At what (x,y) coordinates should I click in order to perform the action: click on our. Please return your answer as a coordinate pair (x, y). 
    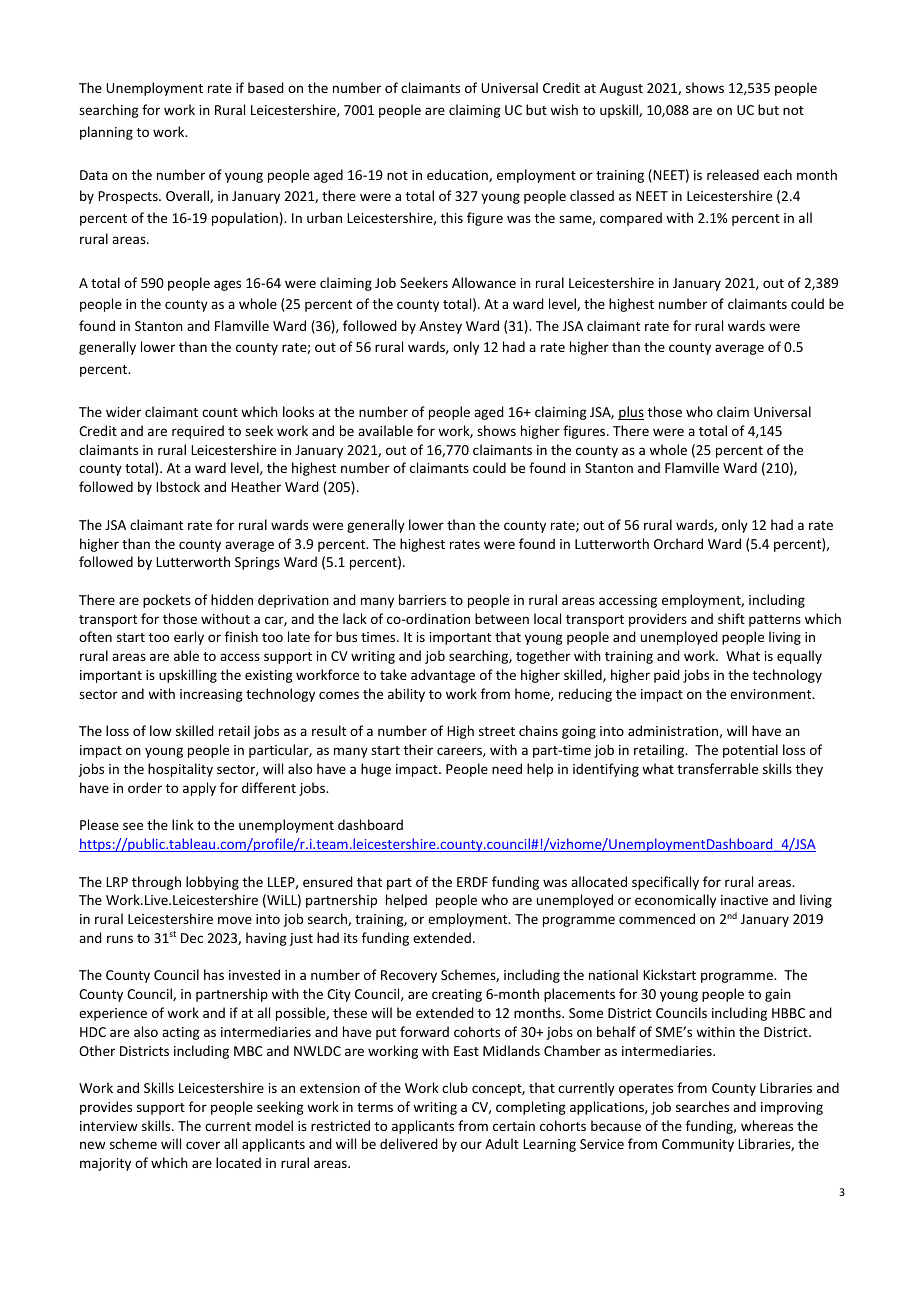
    Looking at the image, I should click on (471, 1145).
